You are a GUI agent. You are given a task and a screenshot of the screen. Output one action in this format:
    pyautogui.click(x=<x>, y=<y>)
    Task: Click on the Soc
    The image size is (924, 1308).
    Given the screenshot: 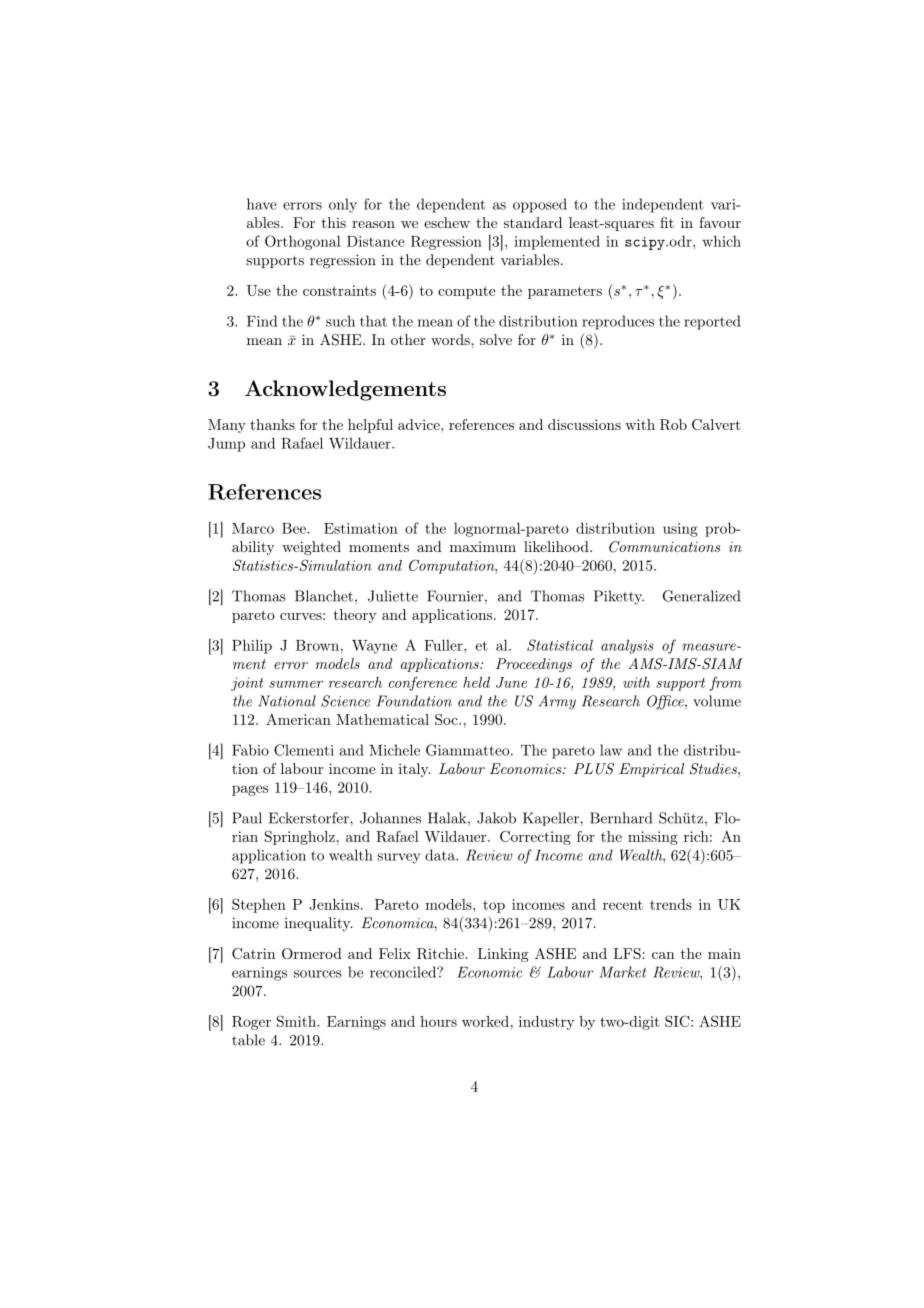 What is the action you would take?
    pyautogui.click(x=447, y=719)
